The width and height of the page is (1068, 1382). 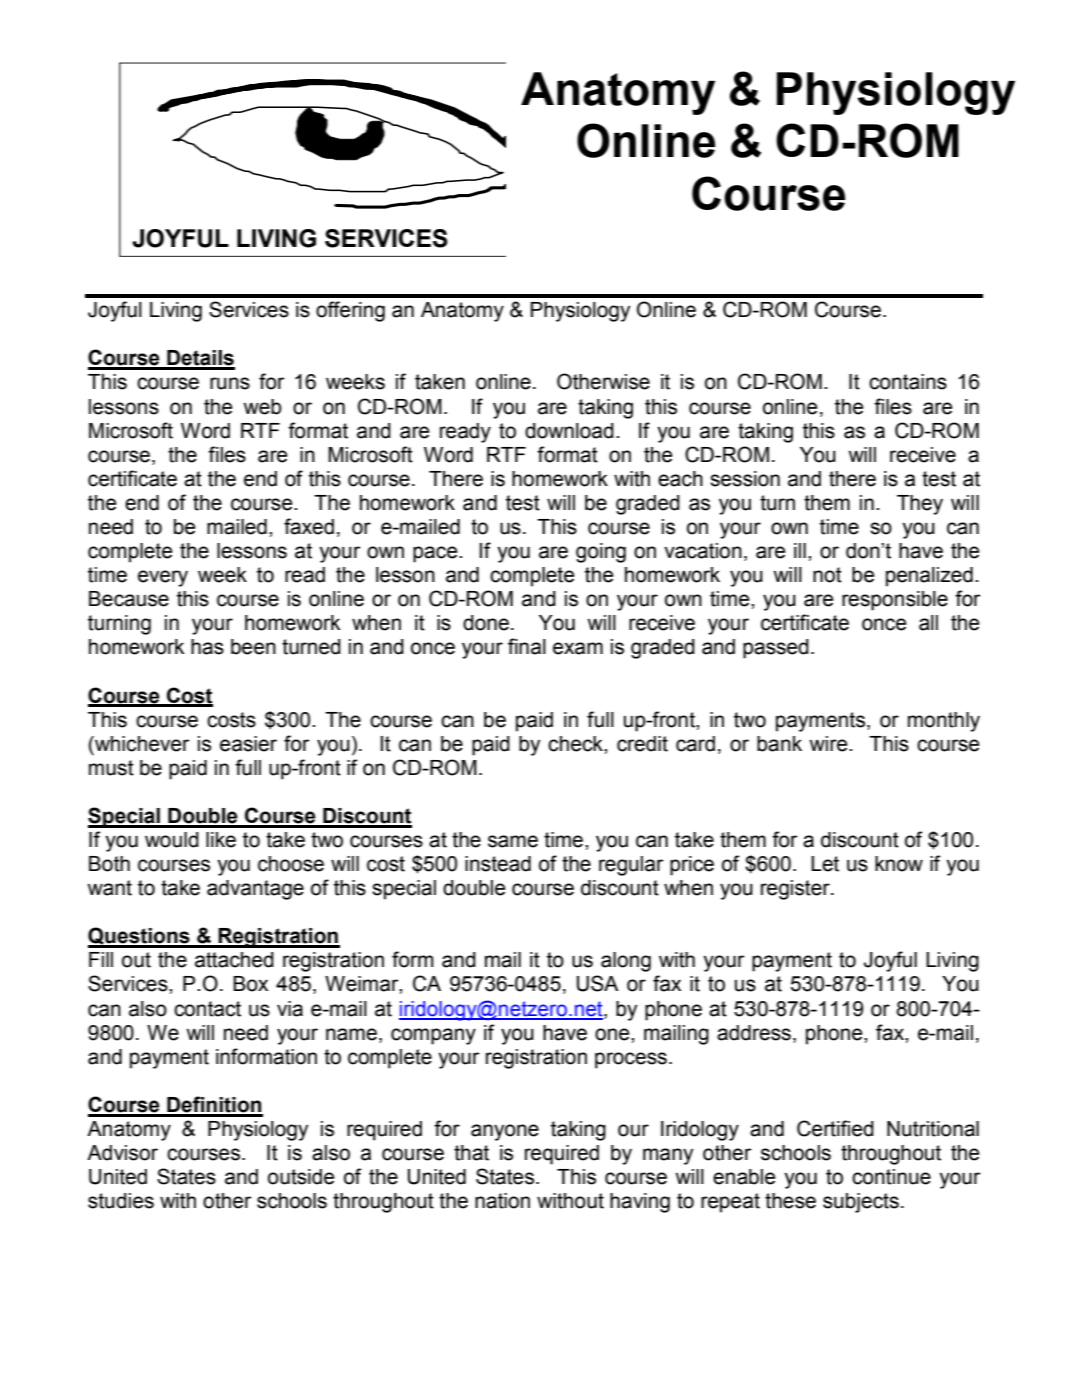 What do you see at coordinates (122, 1153) in the page?
I see `Advisor` at bounding box center [122, 1153].
